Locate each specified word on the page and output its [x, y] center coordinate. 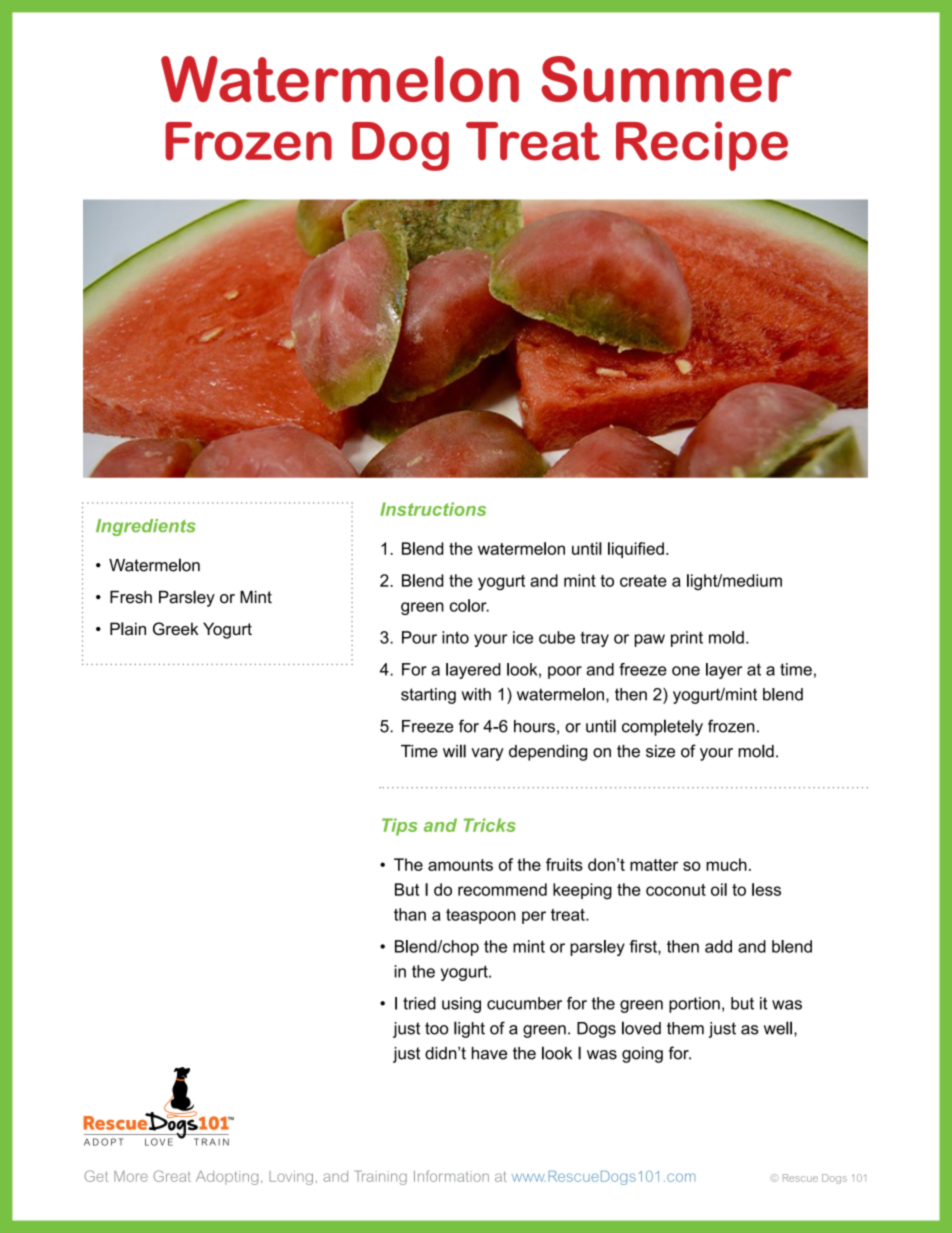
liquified [636, 550]
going [642, 1055]
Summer [666, 79]
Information [451, 1176]
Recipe [702, 146]
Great [172, 1176]
